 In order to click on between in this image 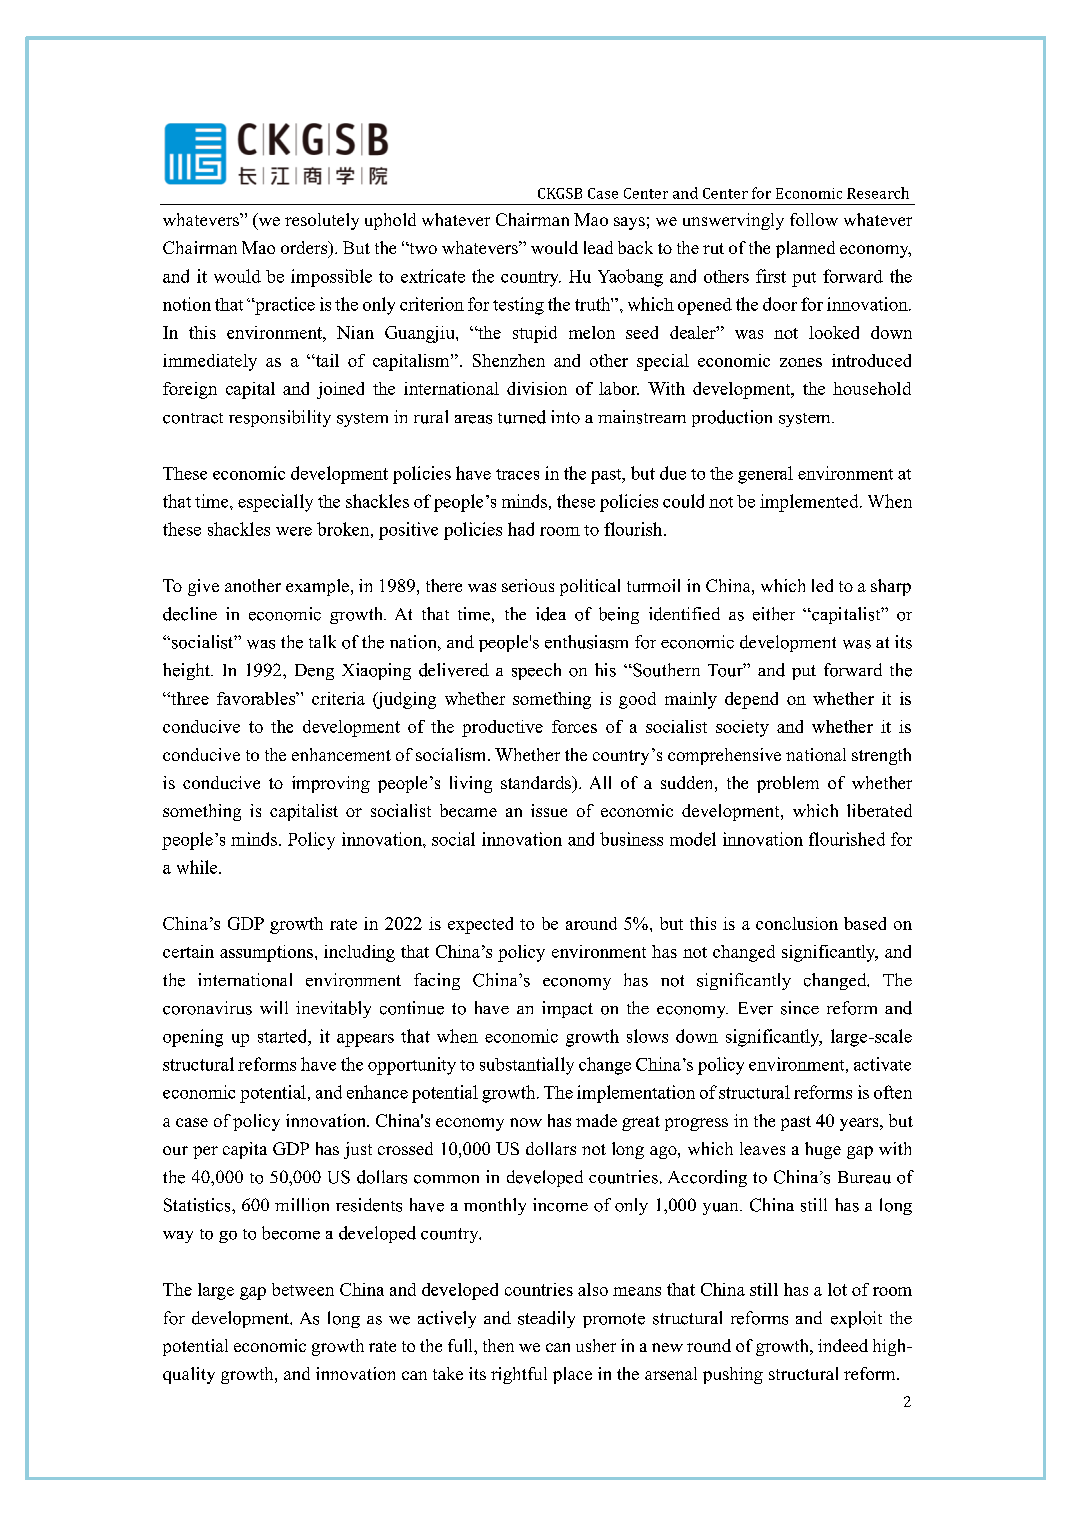, I will do `click(303, 1289)`.
